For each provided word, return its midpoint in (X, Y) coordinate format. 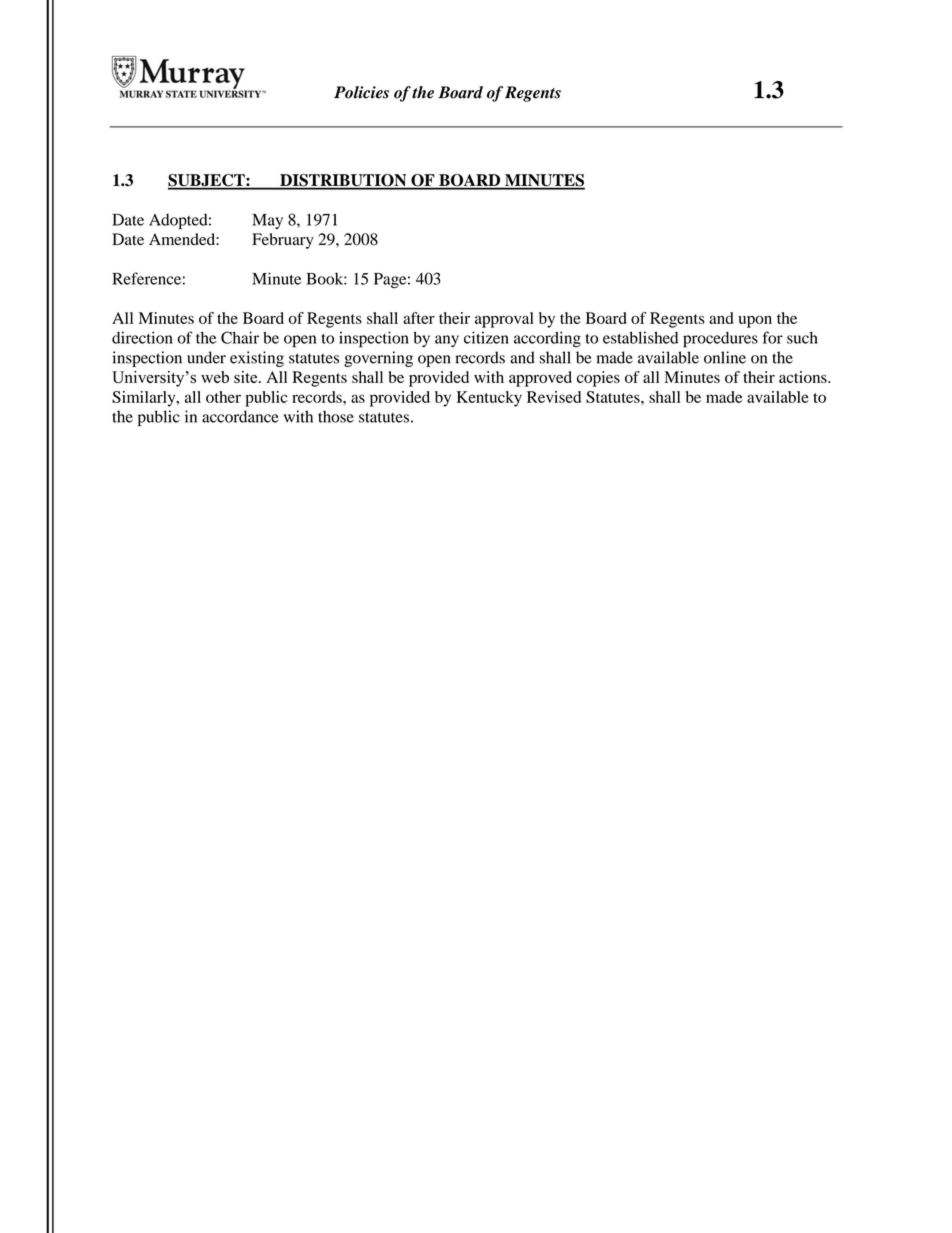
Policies (361, 92)
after (419, 318)
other (223, 397)
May (267, 221)
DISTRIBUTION (343, 181)
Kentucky (489, 399)
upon (755, 321)
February (283, 241)
